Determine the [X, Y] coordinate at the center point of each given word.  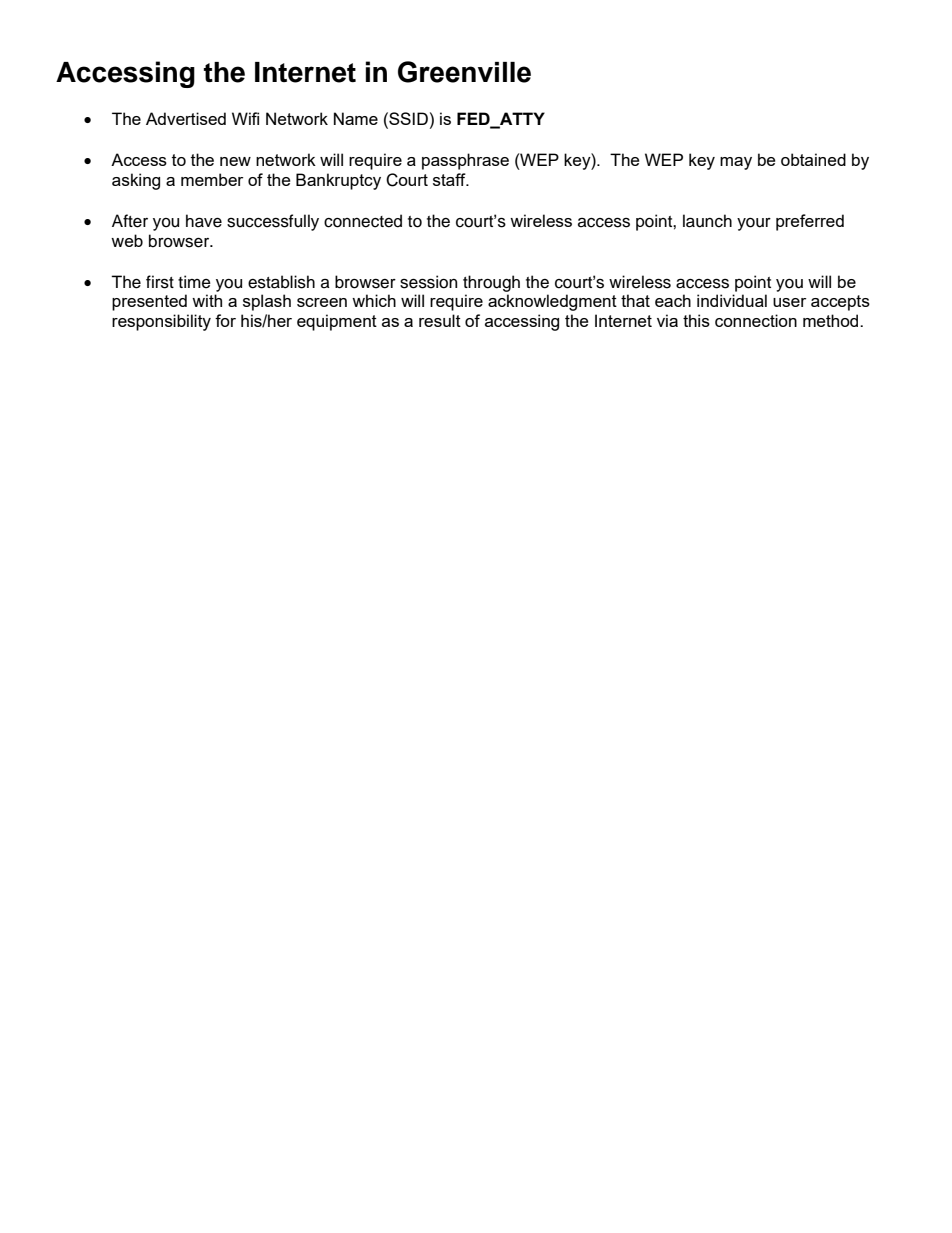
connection [756, 320]
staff [450, 179]
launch [707, 221]
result [440, 320]
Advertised [186, 118]
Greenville [464, 72]
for [225, 320]
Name [356, 118]
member [212, 179]
